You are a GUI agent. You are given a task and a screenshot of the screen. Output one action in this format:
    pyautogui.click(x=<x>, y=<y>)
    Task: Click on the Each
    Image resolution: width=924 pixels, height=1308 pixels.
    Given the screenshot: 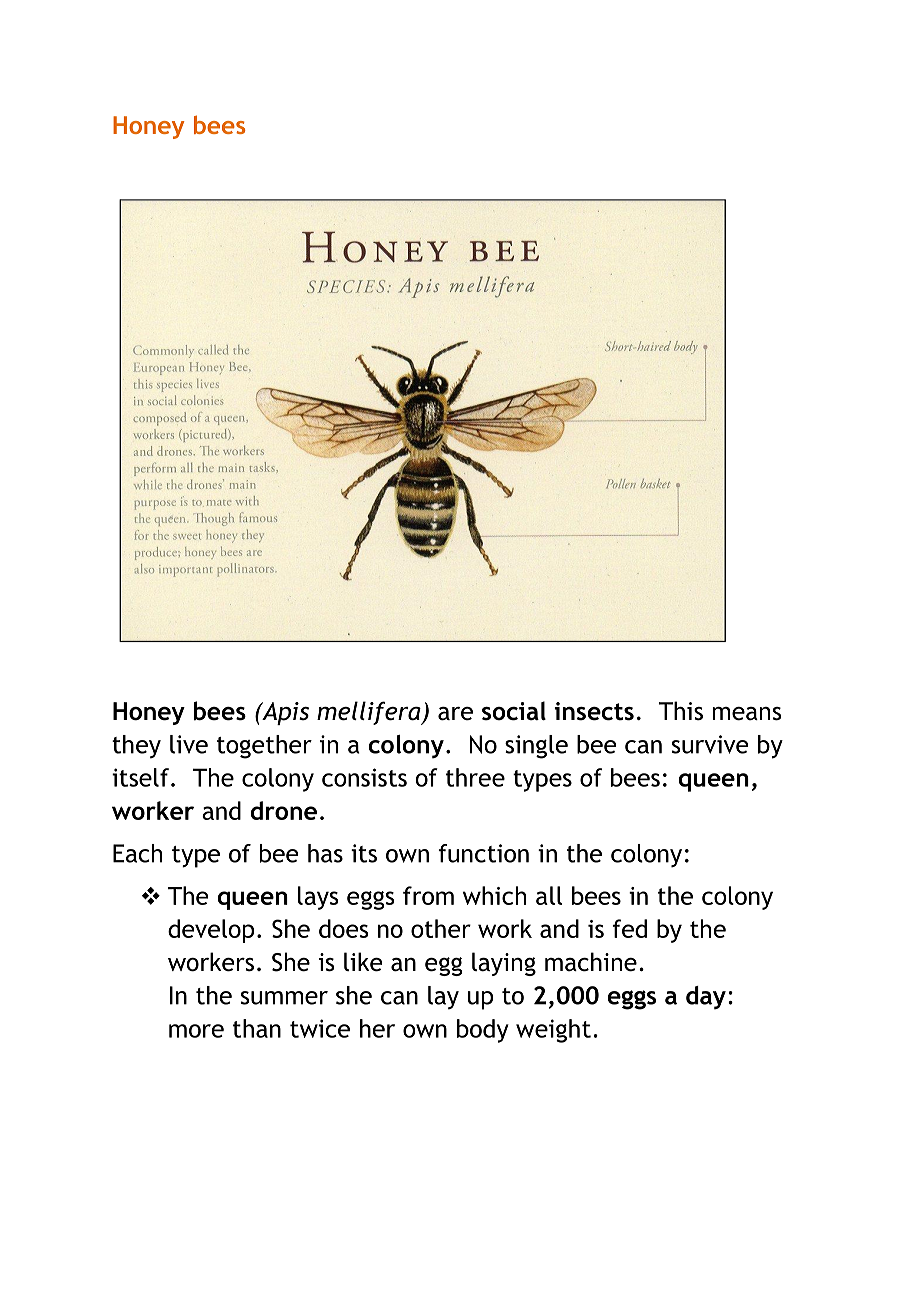 What is the action you would take?
    pyautogui.click(x=137, y=853)
